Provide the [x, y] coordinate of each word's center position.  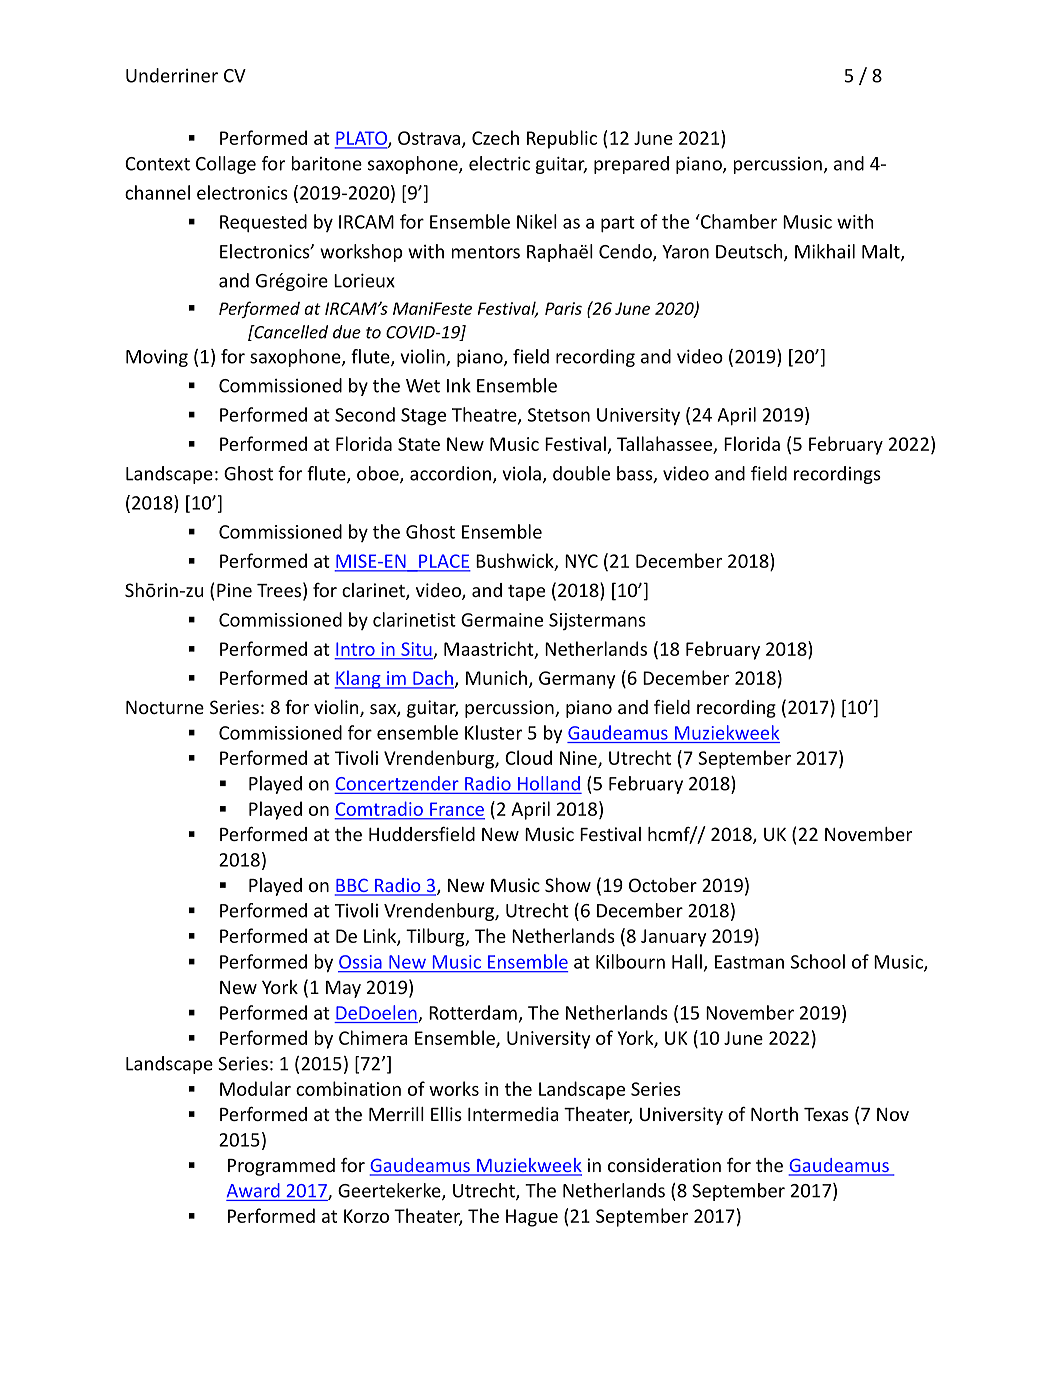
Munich [496, 677]
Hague [532, 1218]
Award [253, 1190]
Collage [226, 165]
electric [499, 163]
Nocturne [165, 707]
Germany [577, 680]
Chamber [738, 221]
